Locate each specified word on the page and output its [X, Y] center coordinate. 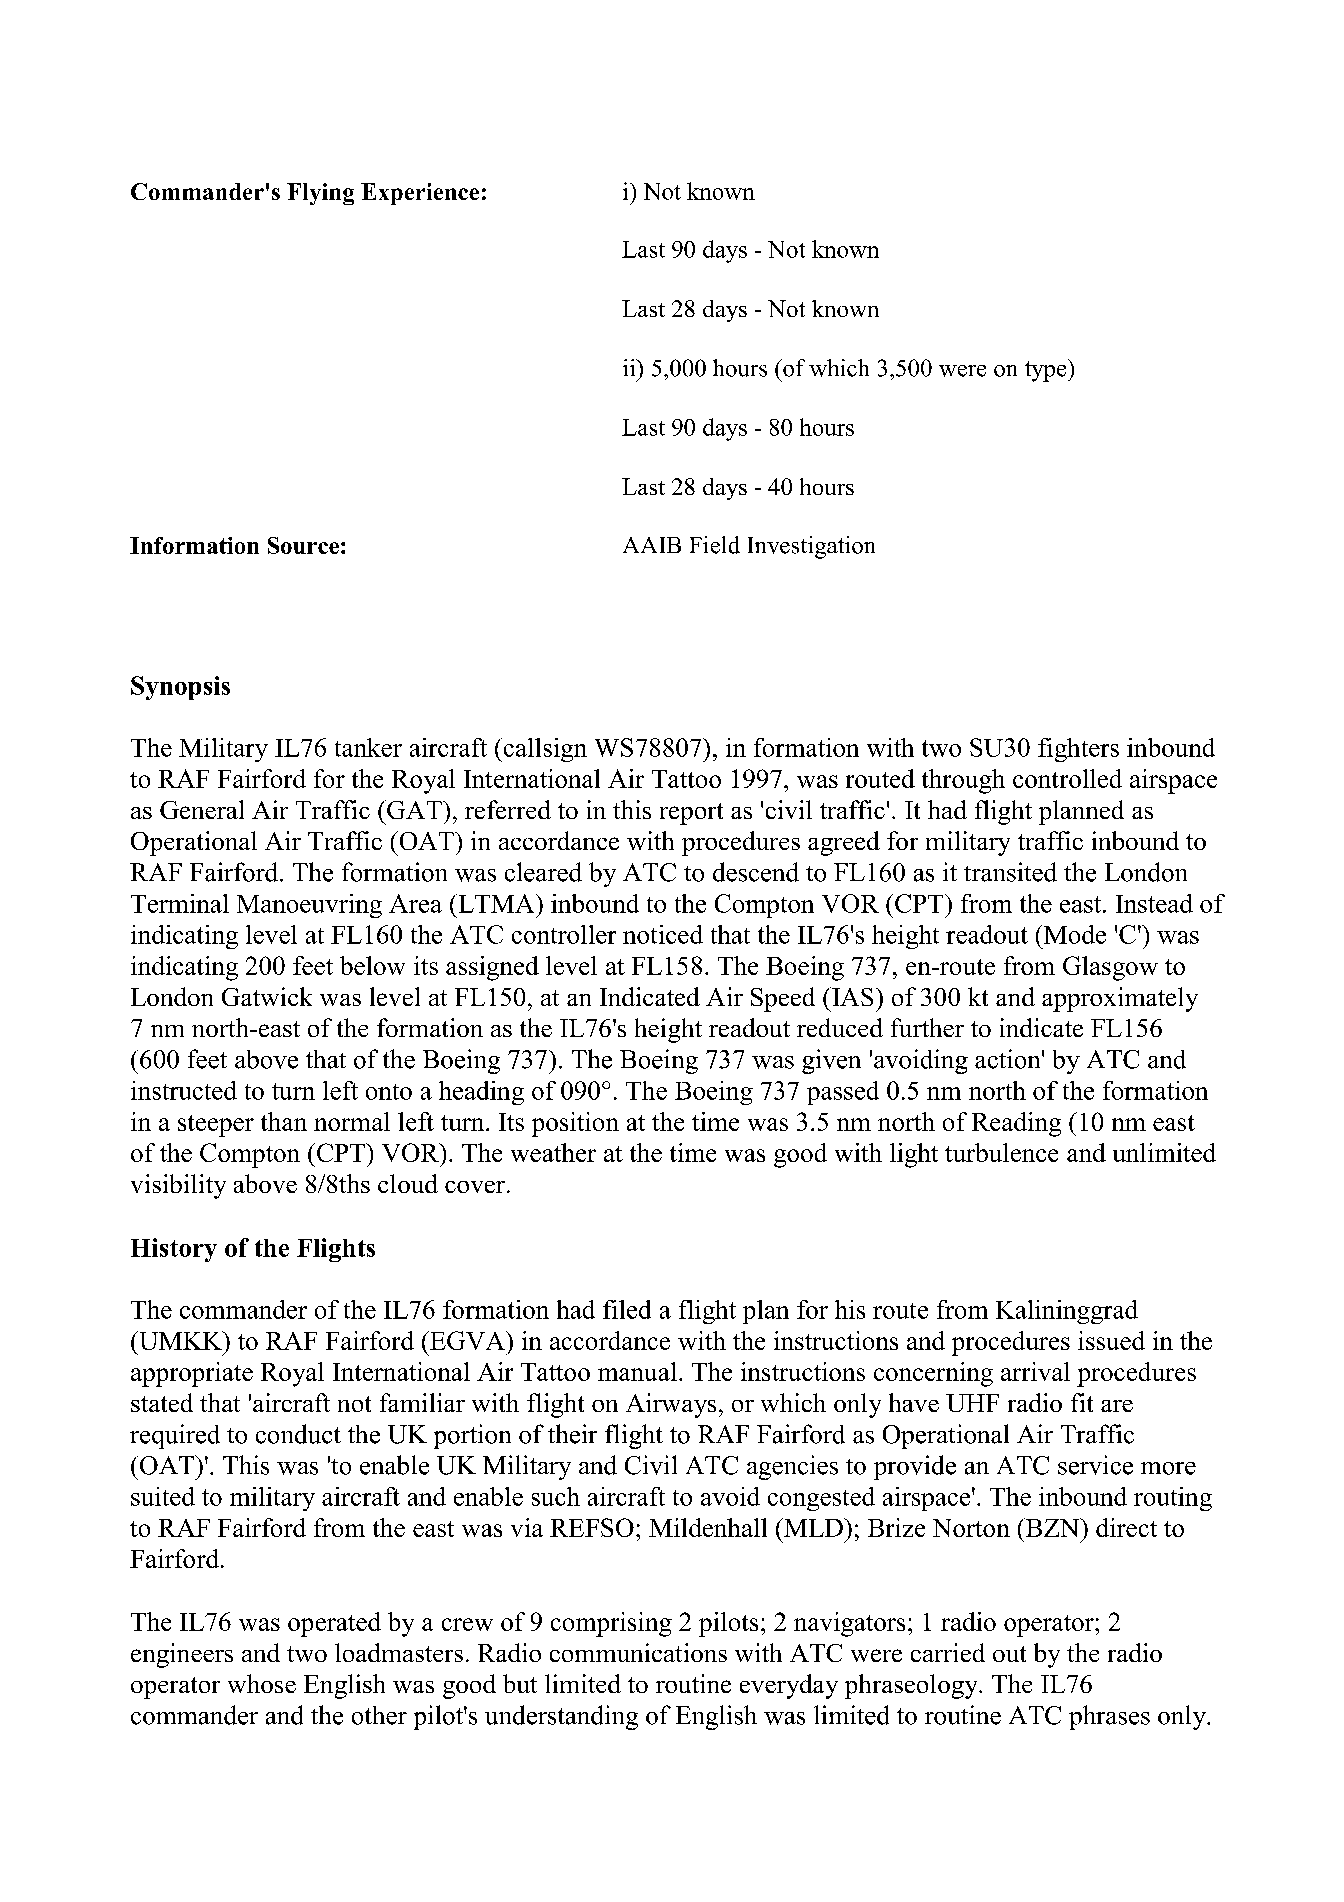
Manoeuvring [309, 906]
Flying [320, 194]
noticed [663, 934]
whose [262, 1683]
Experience [420, 194]
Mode [1075, 934]
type [1047, 370]
